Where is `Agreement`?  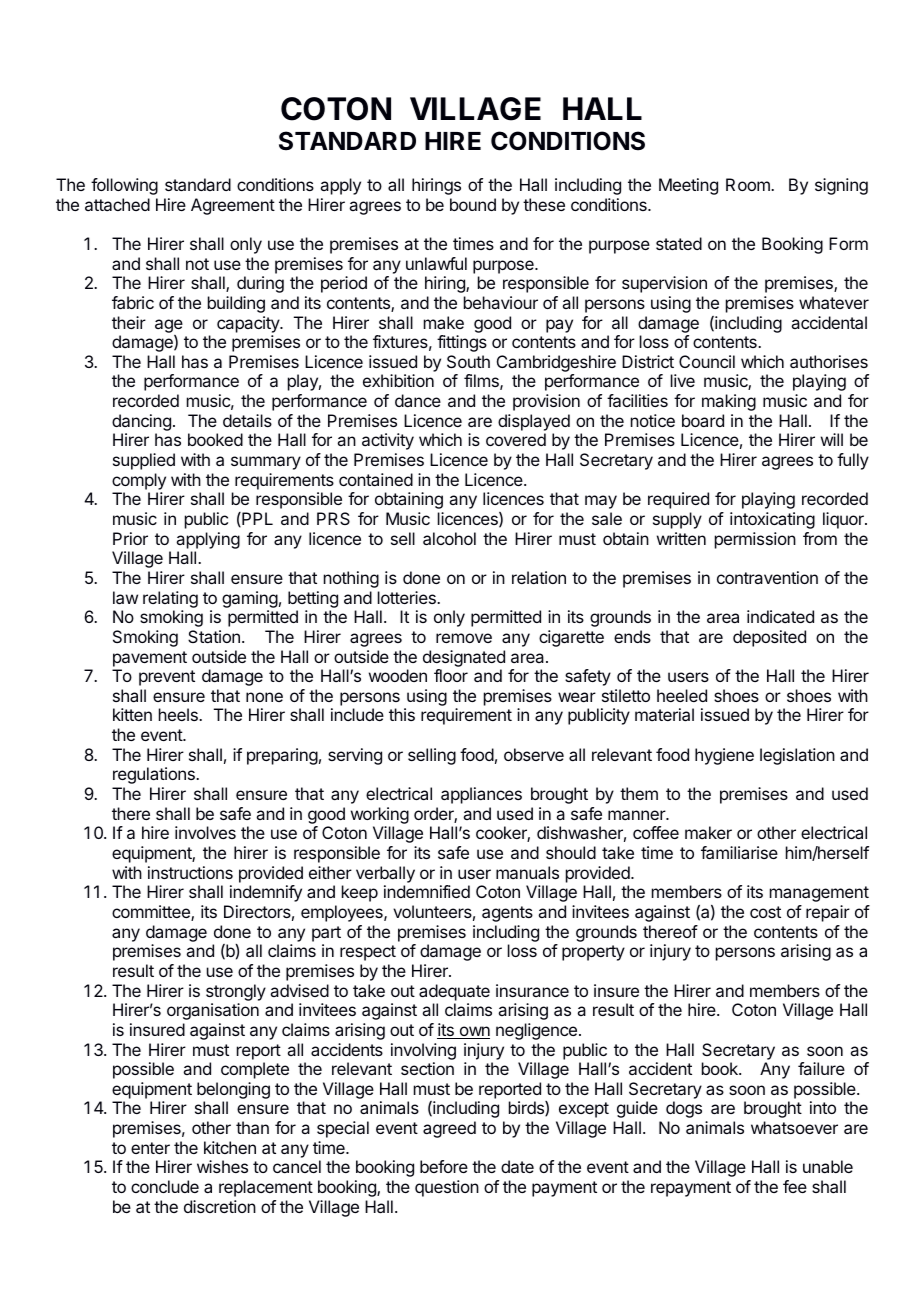 Agreement is located at coordinates (233, 206).
